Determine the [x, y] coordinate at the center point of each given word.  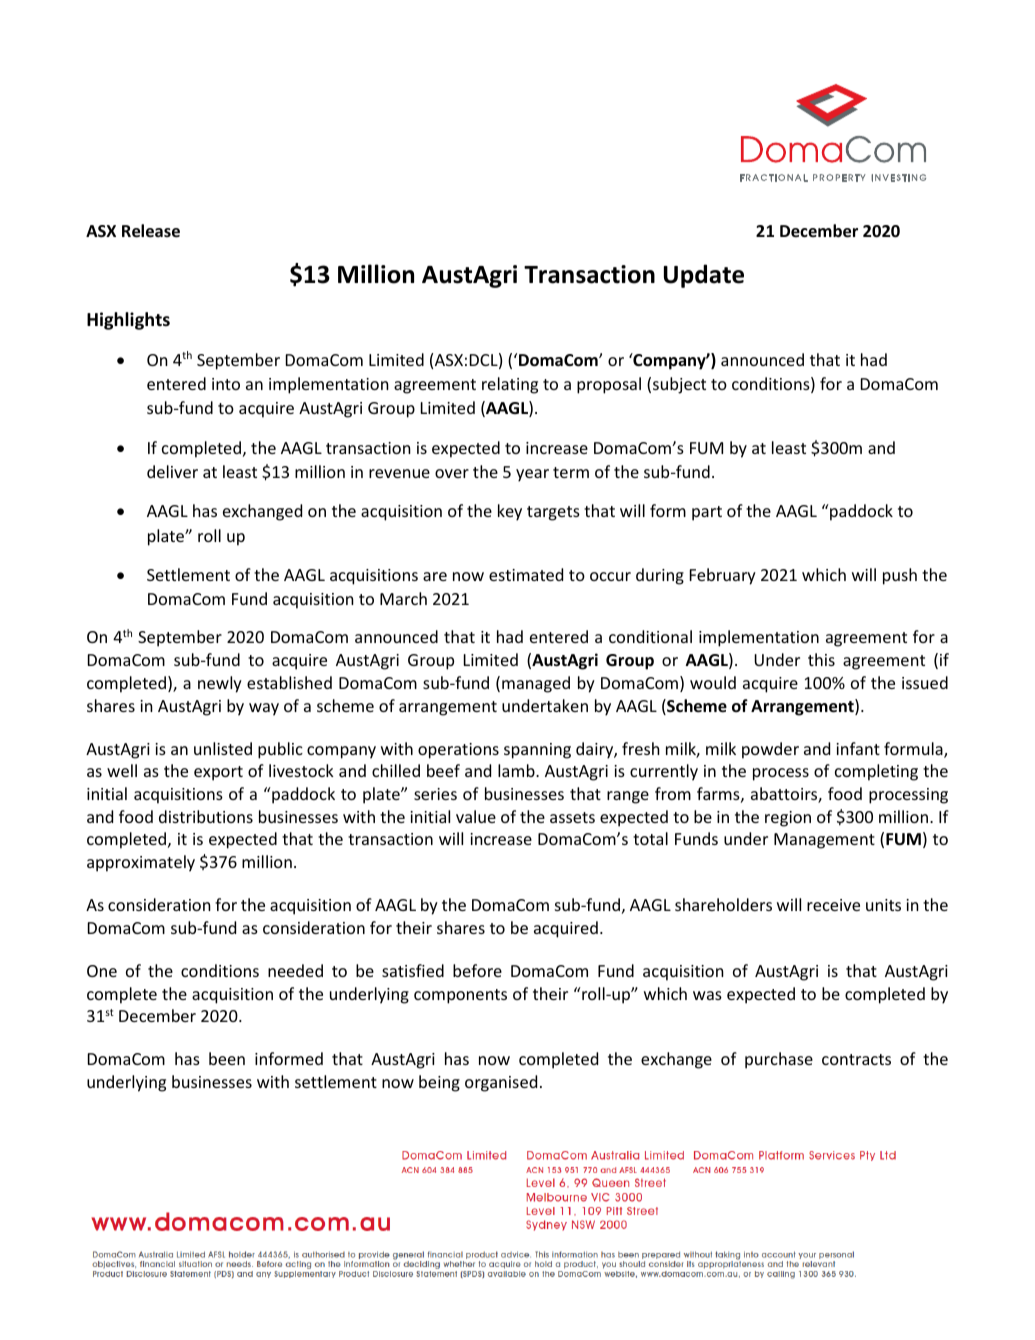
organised [501, 1083]
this [821, 659]
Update [704, 276]
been [227, 1058]
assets [572, 817]
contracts [856, 1059]
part [707, 513]
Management [824, 841]
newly [220, 684]
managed [536, 684]
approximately [141, 863]
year [532, 475]
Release [151, 231]
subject [679, 385]
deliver [172, 471]
